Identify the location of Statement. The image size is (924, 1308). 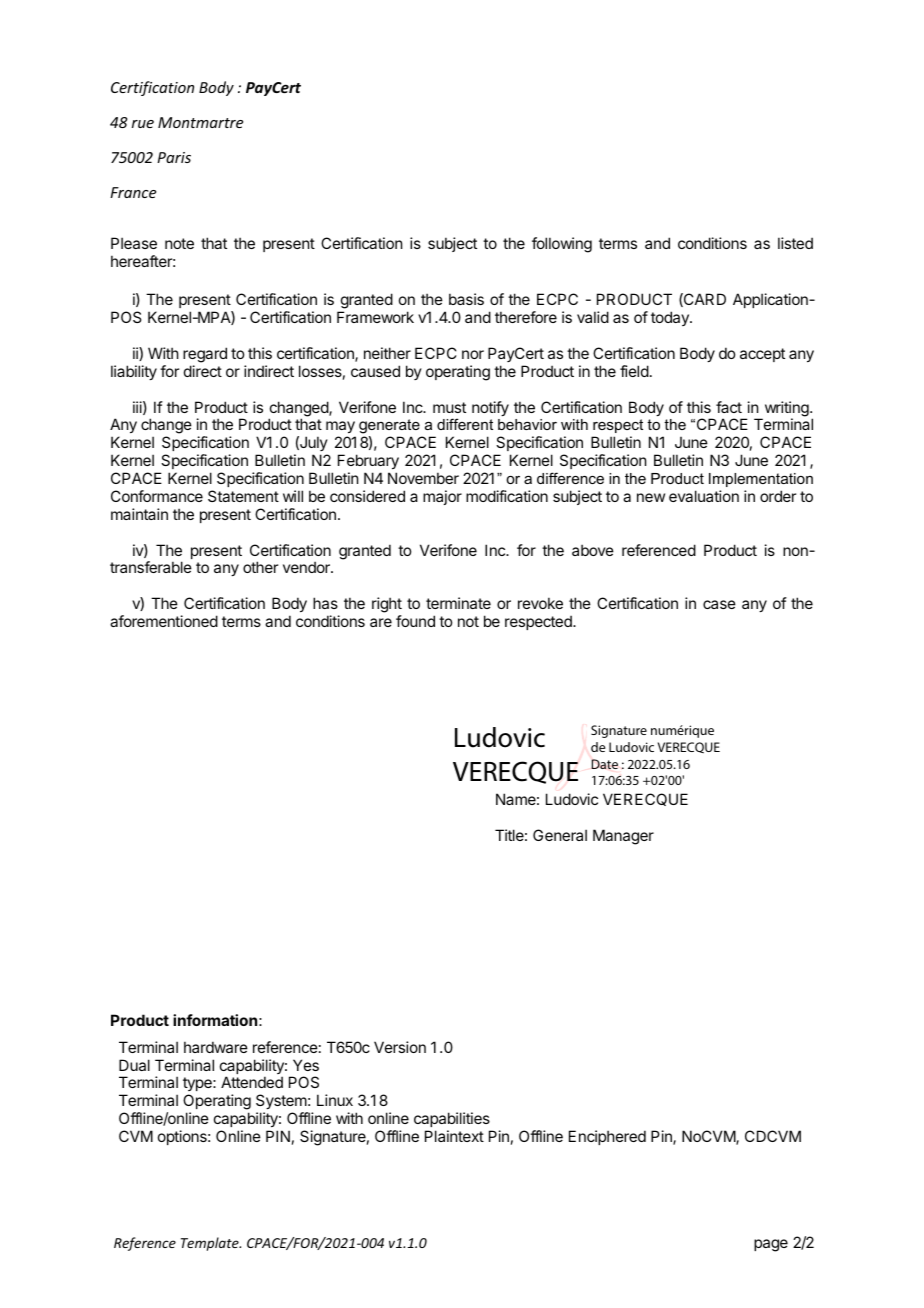
(243, 496).
